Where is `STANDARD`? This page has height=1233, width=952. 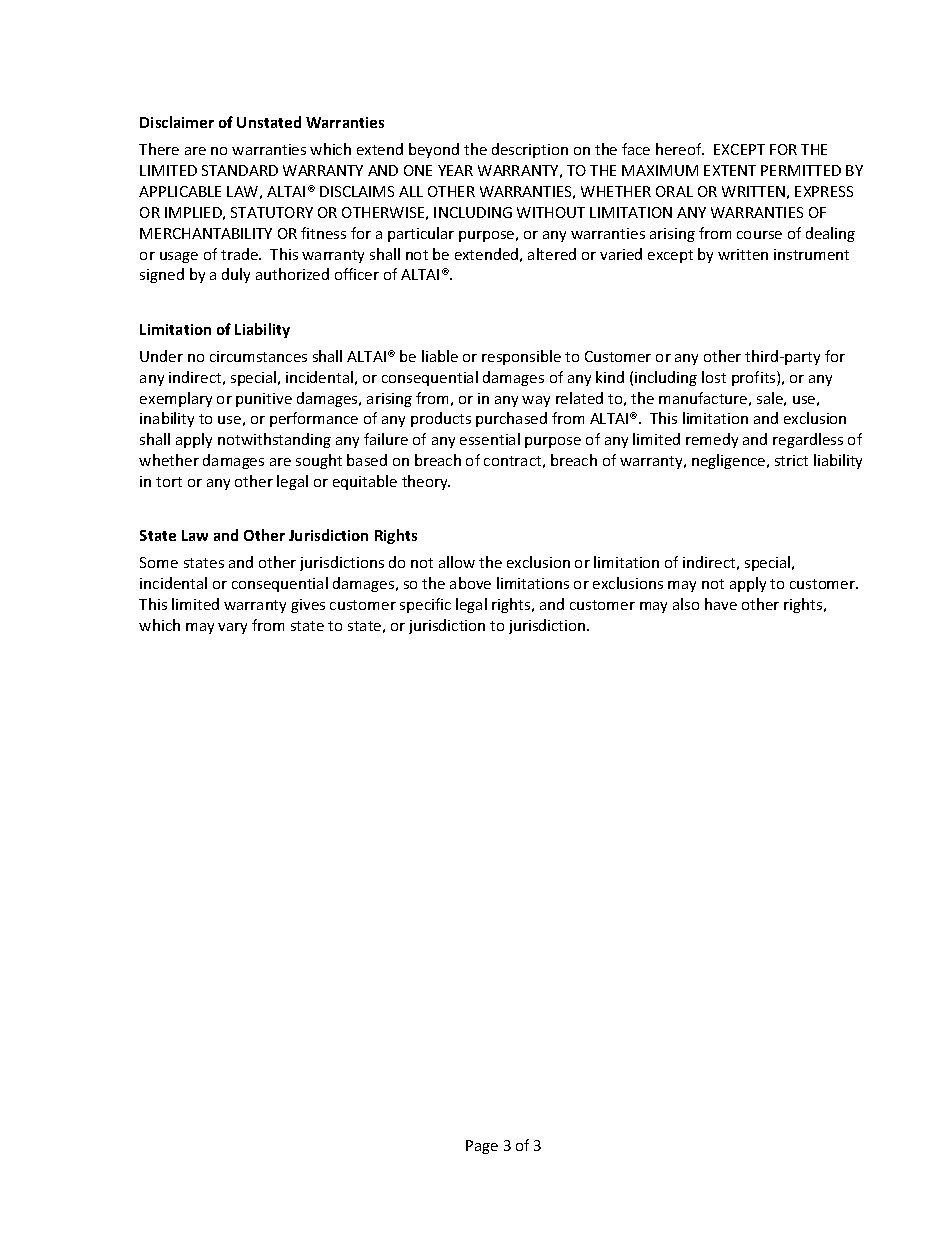
STANDARD is located at coordinates (240, 170).
